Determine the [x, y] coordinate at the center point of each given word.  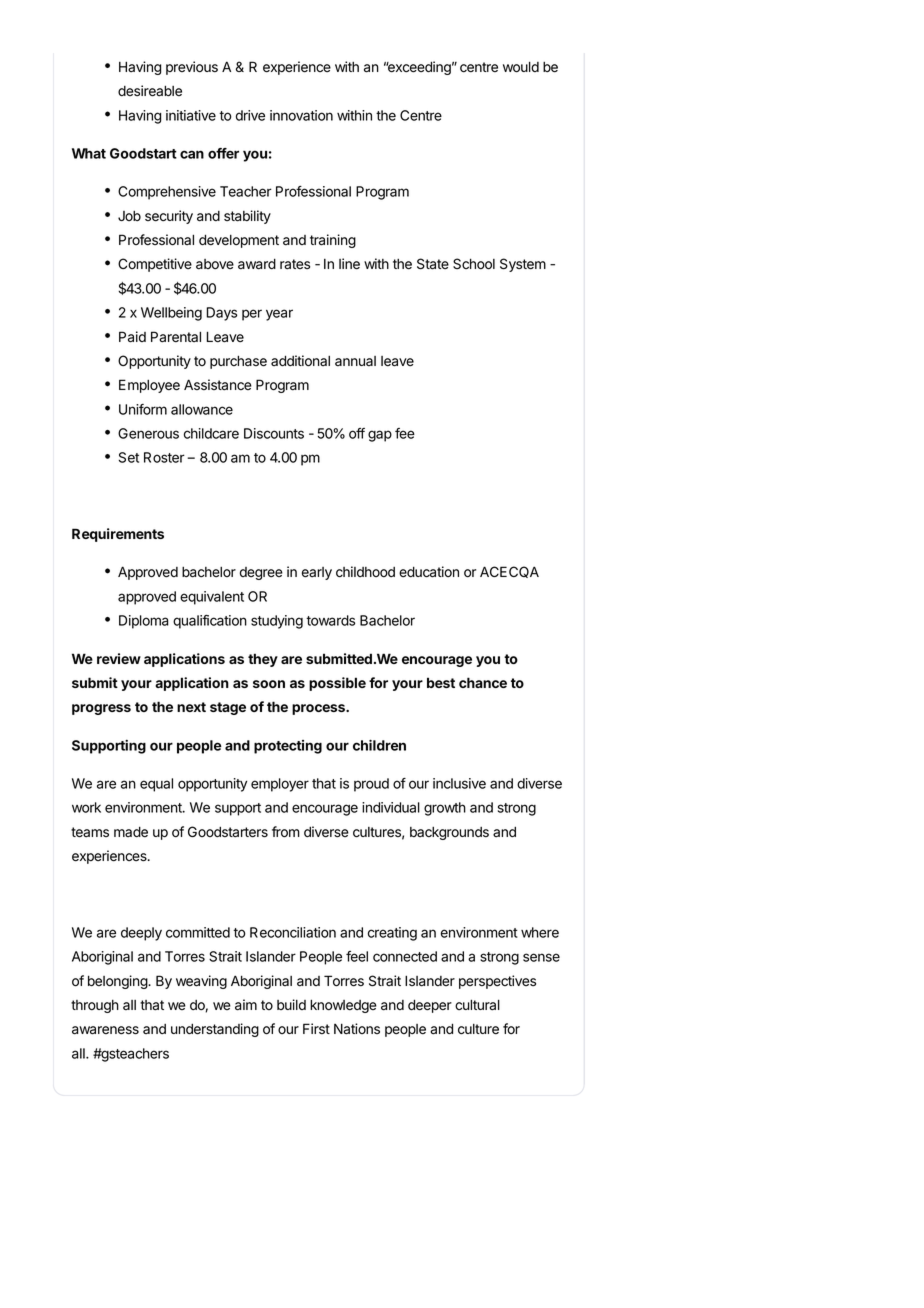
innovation [301, 115]
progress [101, 709]
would [521, 67]
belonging [118, 982]
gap [380, 436]
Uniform [143, 409]
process [319, 709]
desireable [150, 91]
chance [483, 682]
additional [300, 361]
